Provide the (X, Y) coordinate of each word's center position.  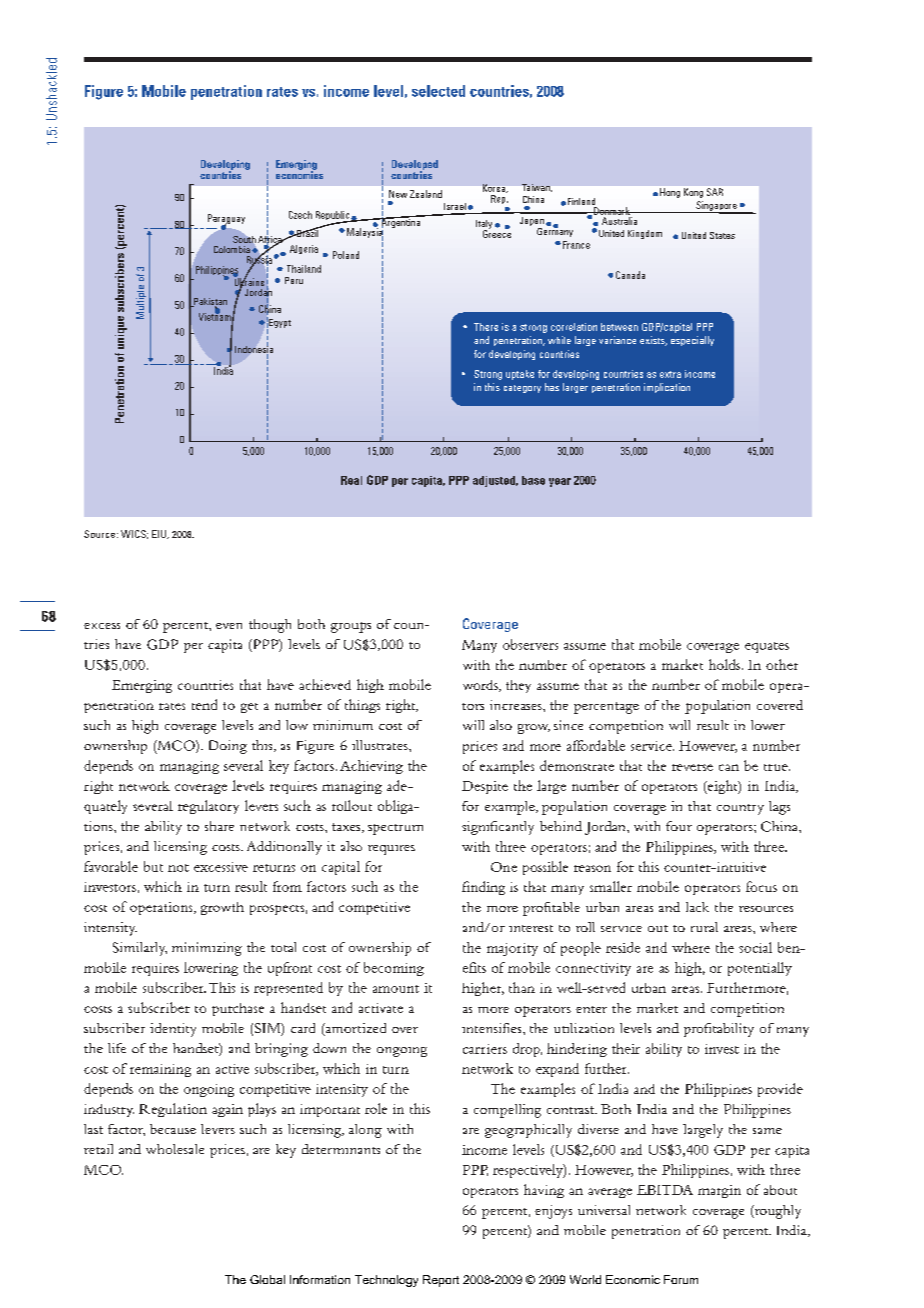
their (626, 1048)
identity (173, 1030)
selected (438, 91)
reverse (692, 767)
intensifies (493, 1028)
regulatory (208, 807)
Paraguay (226, 220)
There (486, 327)
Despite (485, 787)
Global (267, 1279)
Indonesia (254, 349)
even (229, 626)
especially (692, 341)
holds (724, 664)
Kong (693, 193)
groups (351, 627)
